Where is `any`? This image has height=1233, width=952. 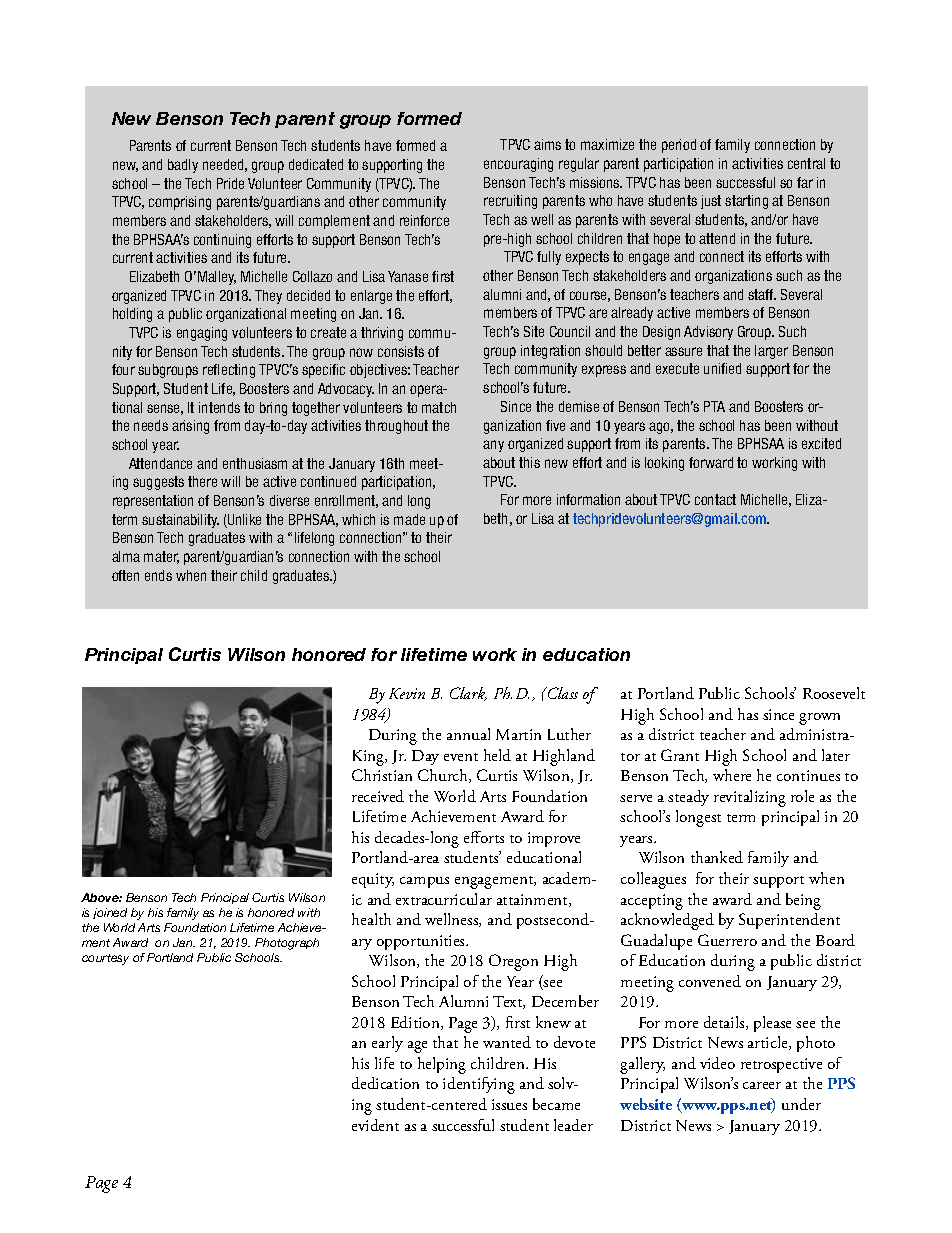 any is located at coordinates (493, 446).
